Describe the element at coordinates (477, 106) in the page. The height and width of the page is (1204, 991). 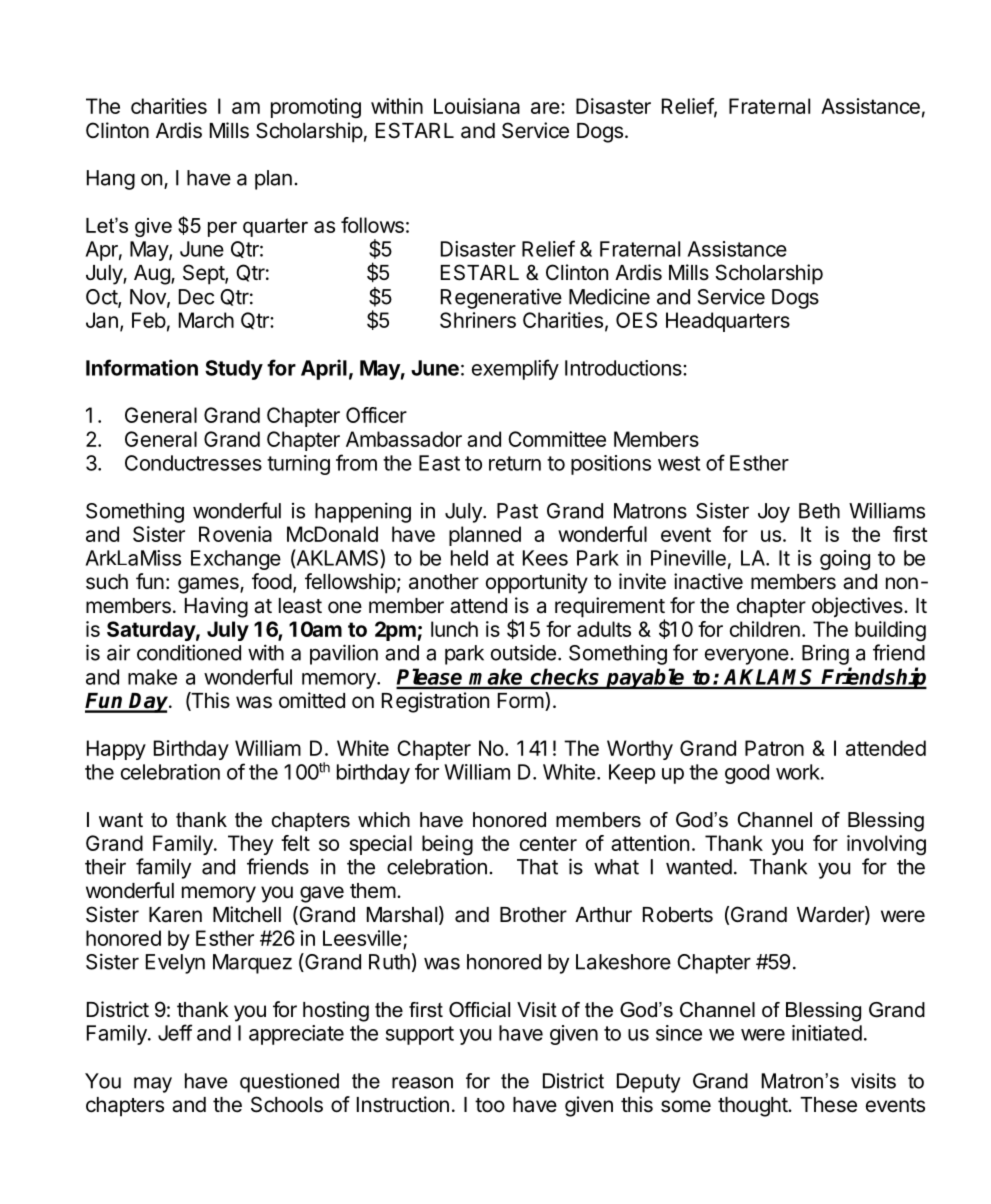
I see `Louisiana` at that location.
